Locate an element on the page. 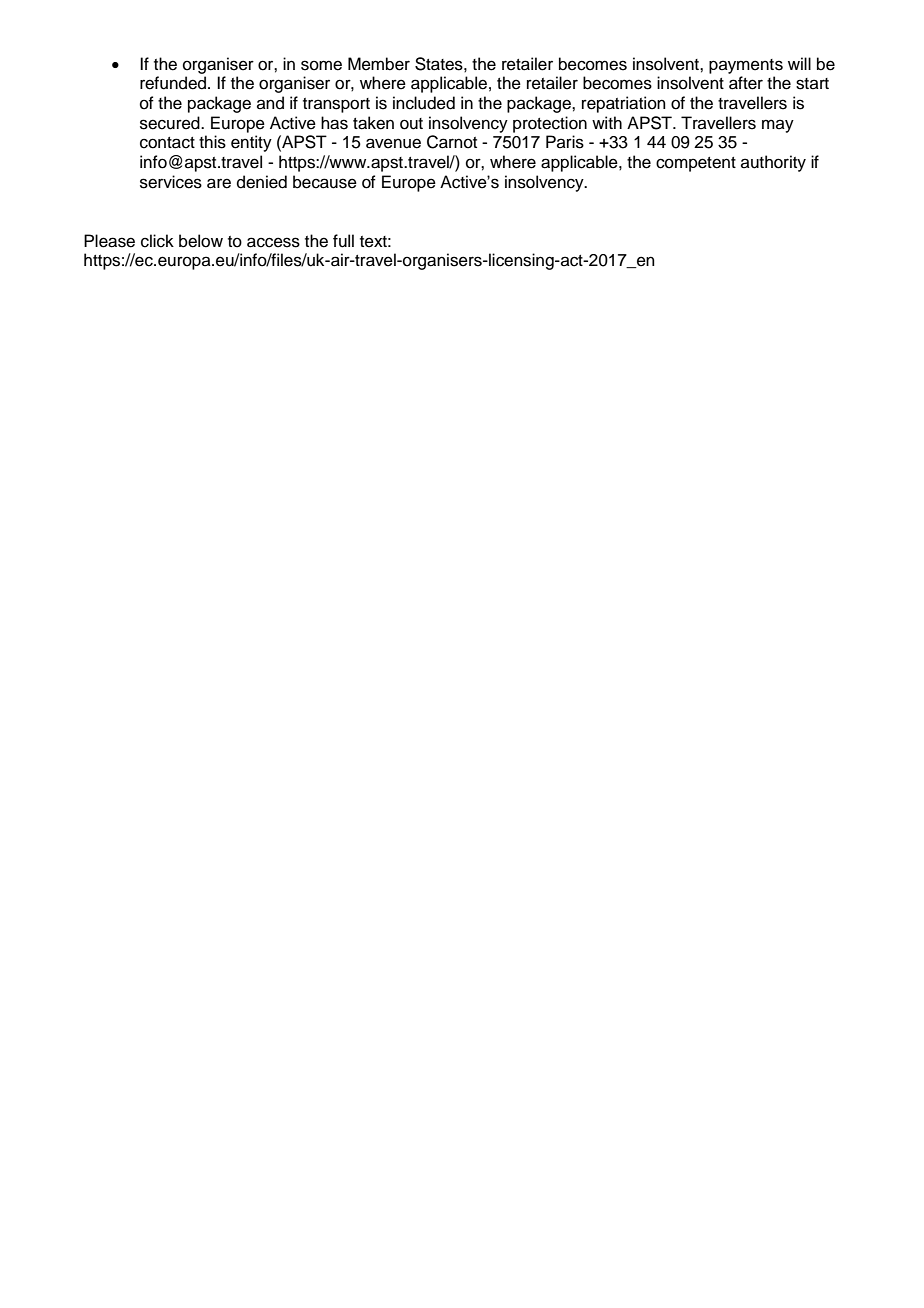  access is located at coordinates (273, 242).
